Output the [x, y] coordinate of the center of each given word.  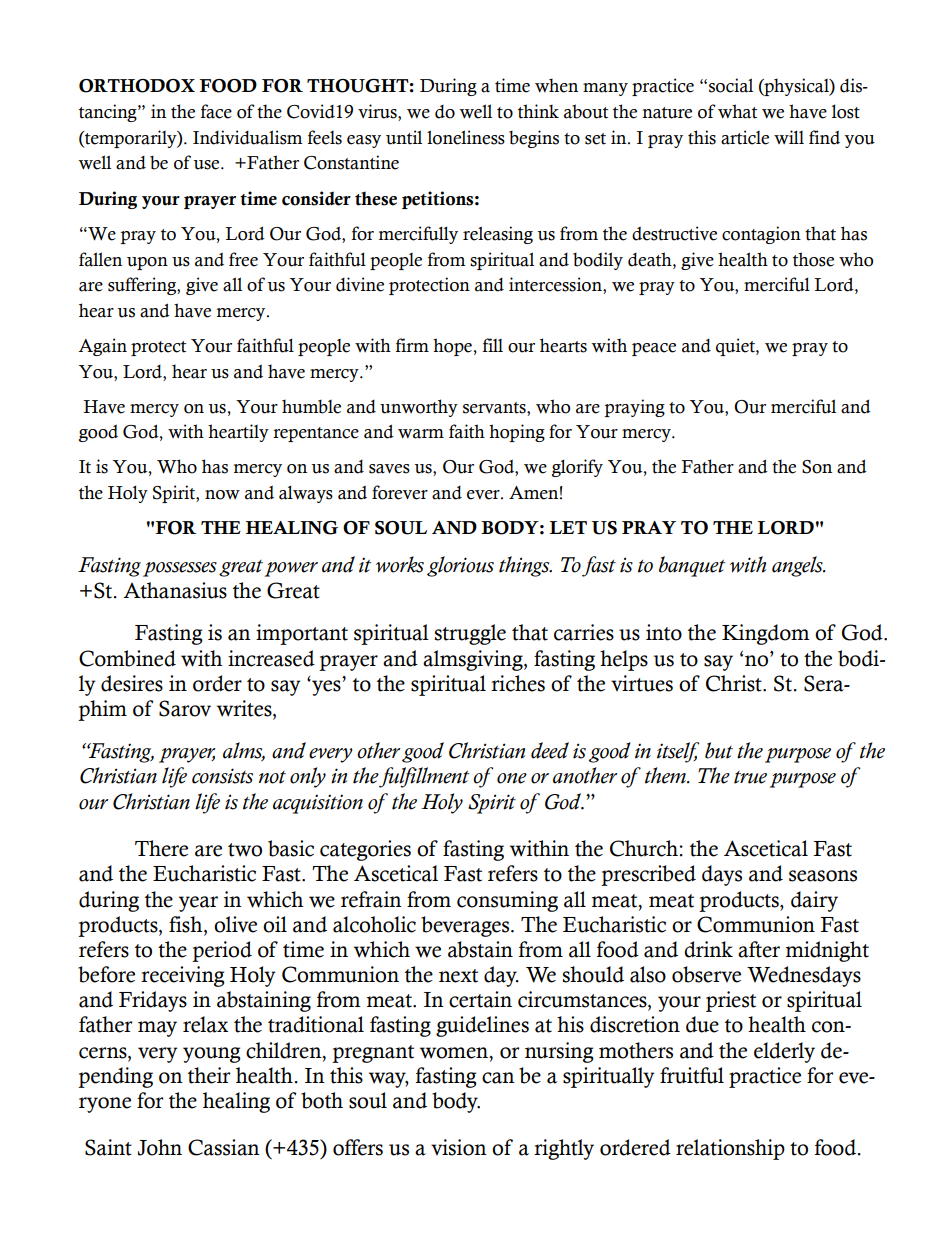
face [216, 111]
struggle [470, 634]
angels [798, 566]
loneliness [466, 137]
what [737, 111]
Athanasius [175, 590]
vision [459, 1147]
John [160, 1147]
